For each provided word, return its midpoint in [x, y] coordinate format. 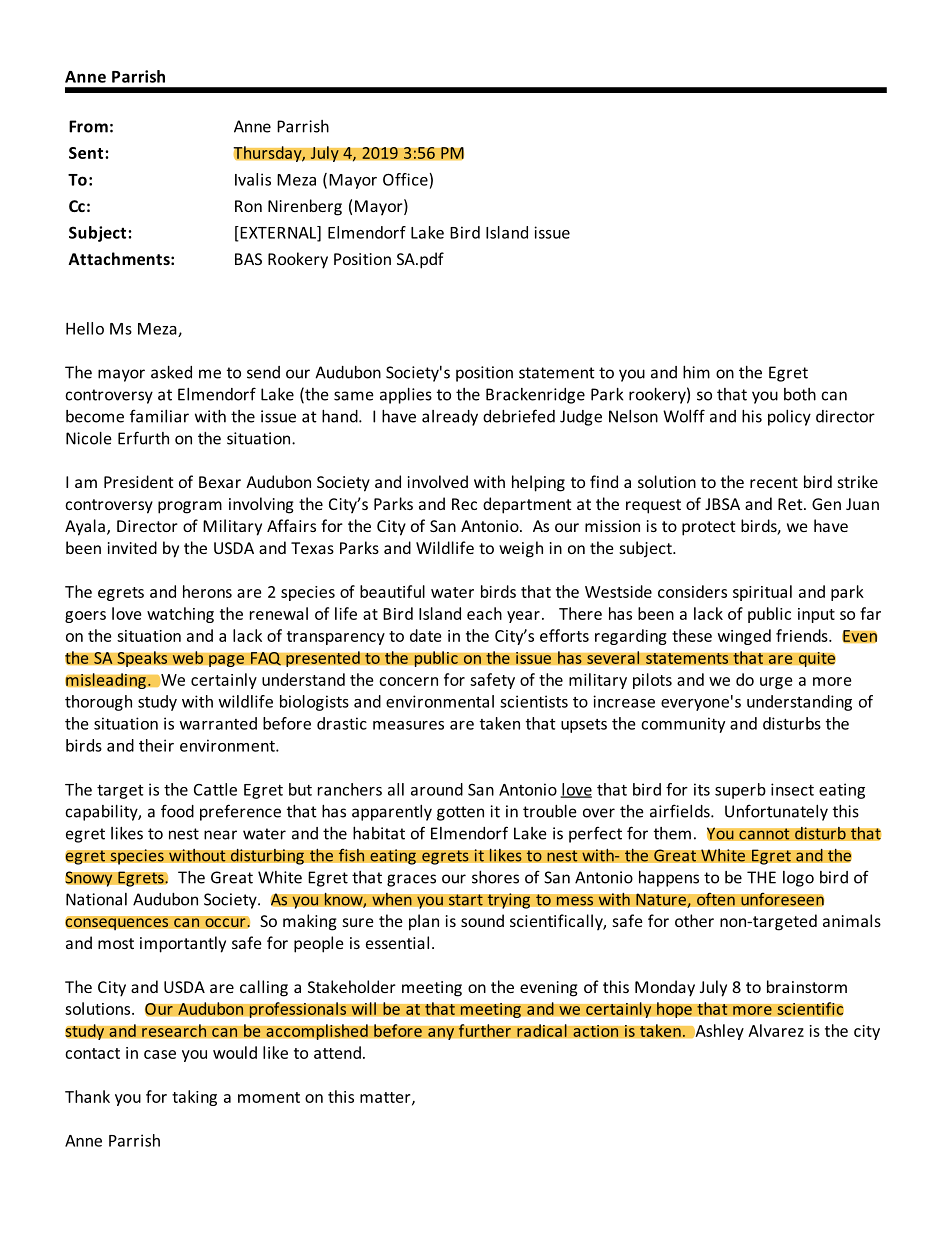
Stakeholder [352, 986]
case [160, 1054]
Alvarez [776, 1030]
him [696, 372]
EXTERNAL [278, 233]
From [88, 126]
